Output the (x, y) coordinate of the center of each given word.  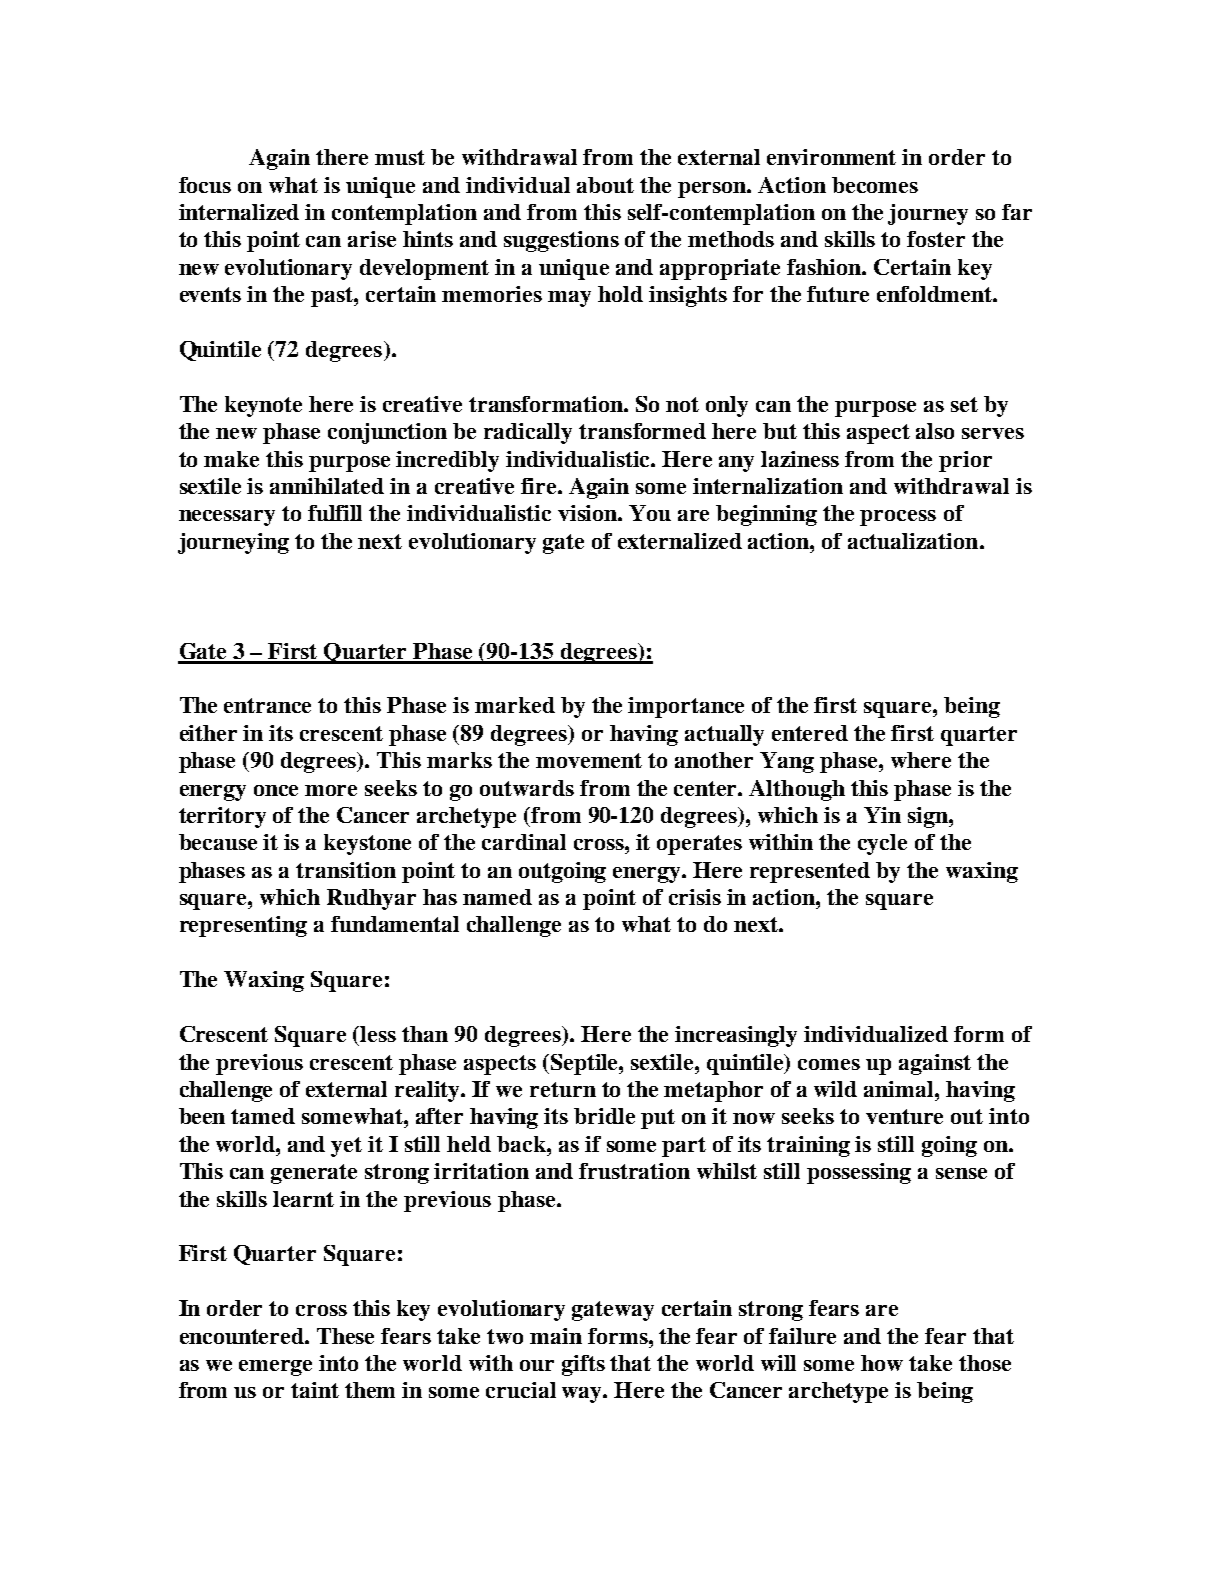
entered (810, 733)
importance (686, 707)
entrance (267, 705)
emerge (275, 1368)
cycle (882, 844)
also (935, 431)
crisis (695, 897)
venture (904, 1116)
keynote (263, 406)
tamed (263, 1116)
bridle (604, 1116)
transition (346, 870)
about (605, 185)
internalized (239, 212)
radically (528, 433)
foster (936, 239)
